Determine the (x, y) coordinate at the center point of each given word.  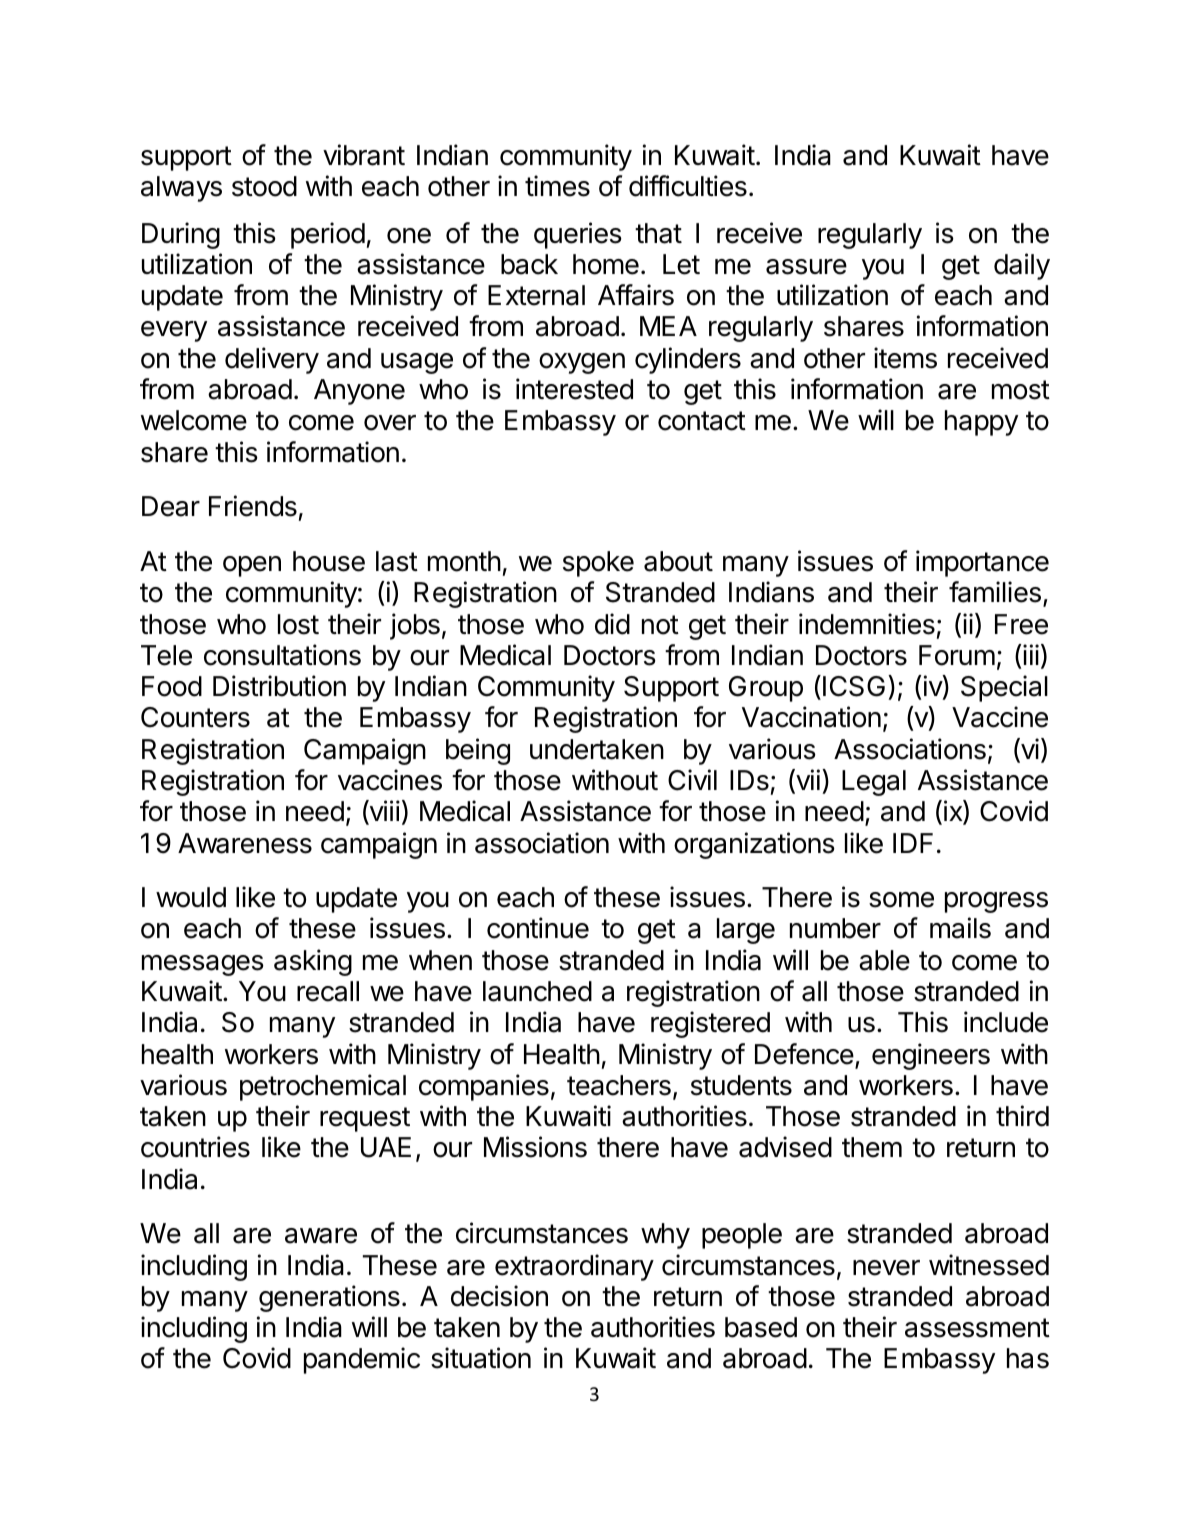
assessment (977, 1328)
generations (329, 1298)
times (557, 186)
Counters (195, 717)
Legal (874, 783)
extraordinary (574, 1267)
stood (264, 186)
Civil (692, 780)
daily (1022, 266)
